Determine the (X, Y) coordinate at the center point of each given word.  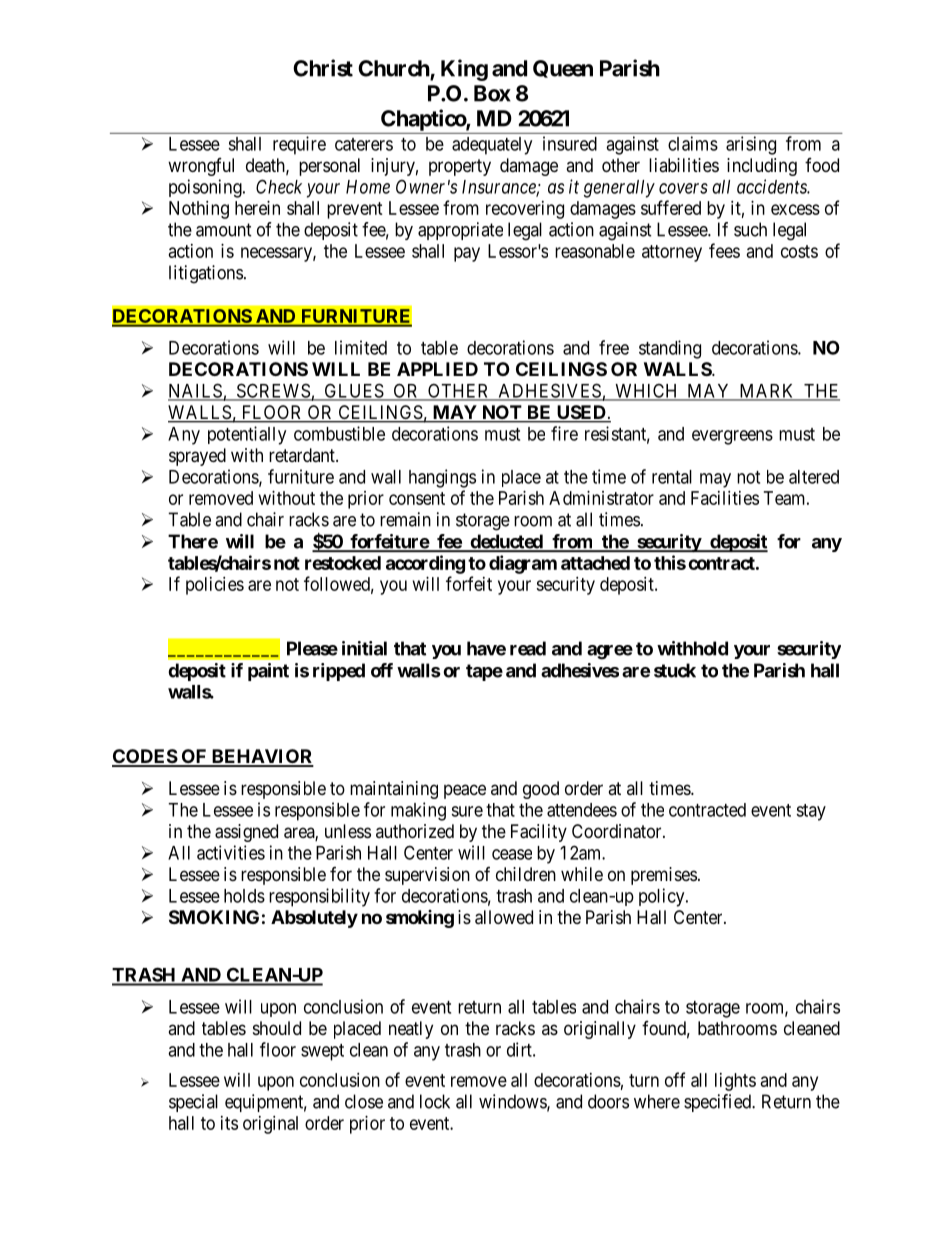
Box (492, 93)
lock (435, 1101)
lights (735, 1082)
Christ (323, 68)
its (229, 1123)
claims (693, 143)
